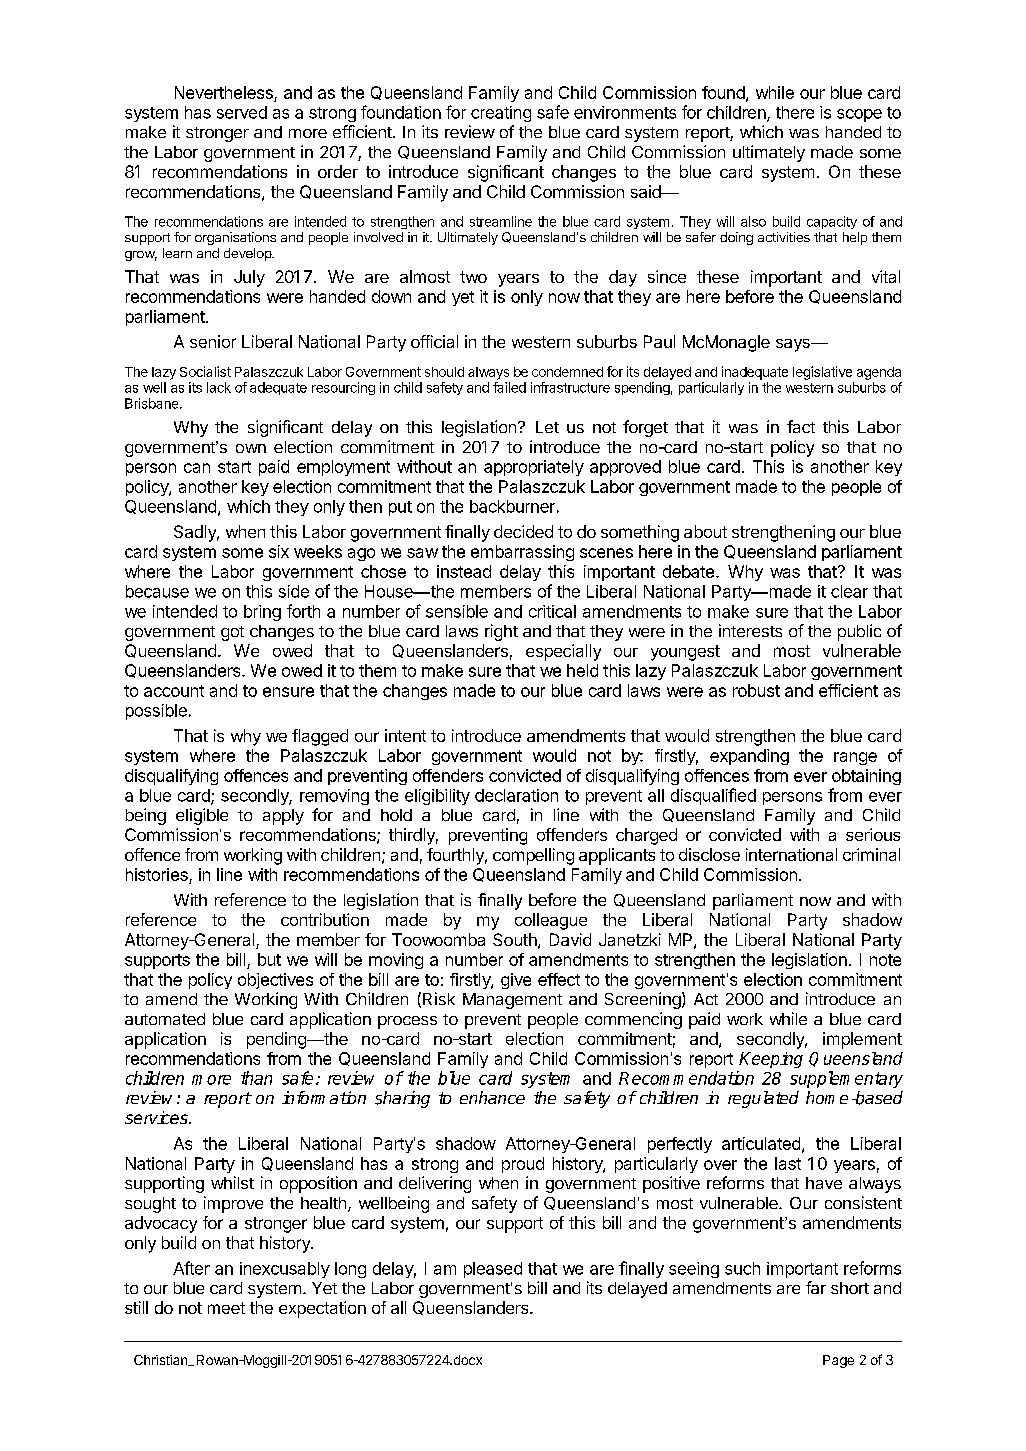 Image resolution: width=1026 pixels, height=1451 pixels. Describe the element at coordinates (165, 1019) in the screenshot. I see `automated` at that location.
